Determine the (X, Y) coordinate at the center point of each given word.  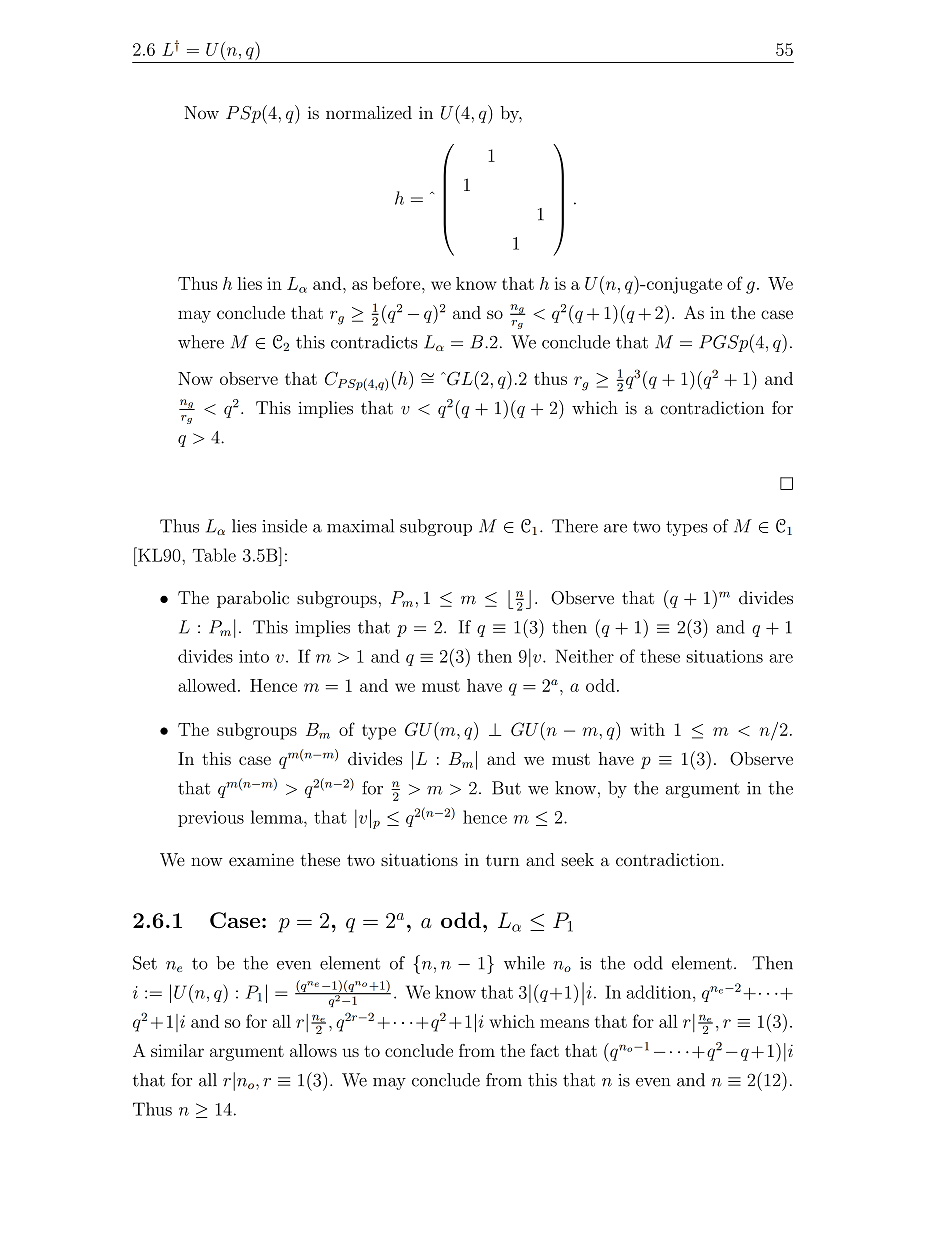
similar (177, 1050)
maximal (360, 526)
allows (313, 1050)
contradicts (374, 342)
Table (214, 555)
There (575, 526)
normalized (369, 112)
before (398, 283)
